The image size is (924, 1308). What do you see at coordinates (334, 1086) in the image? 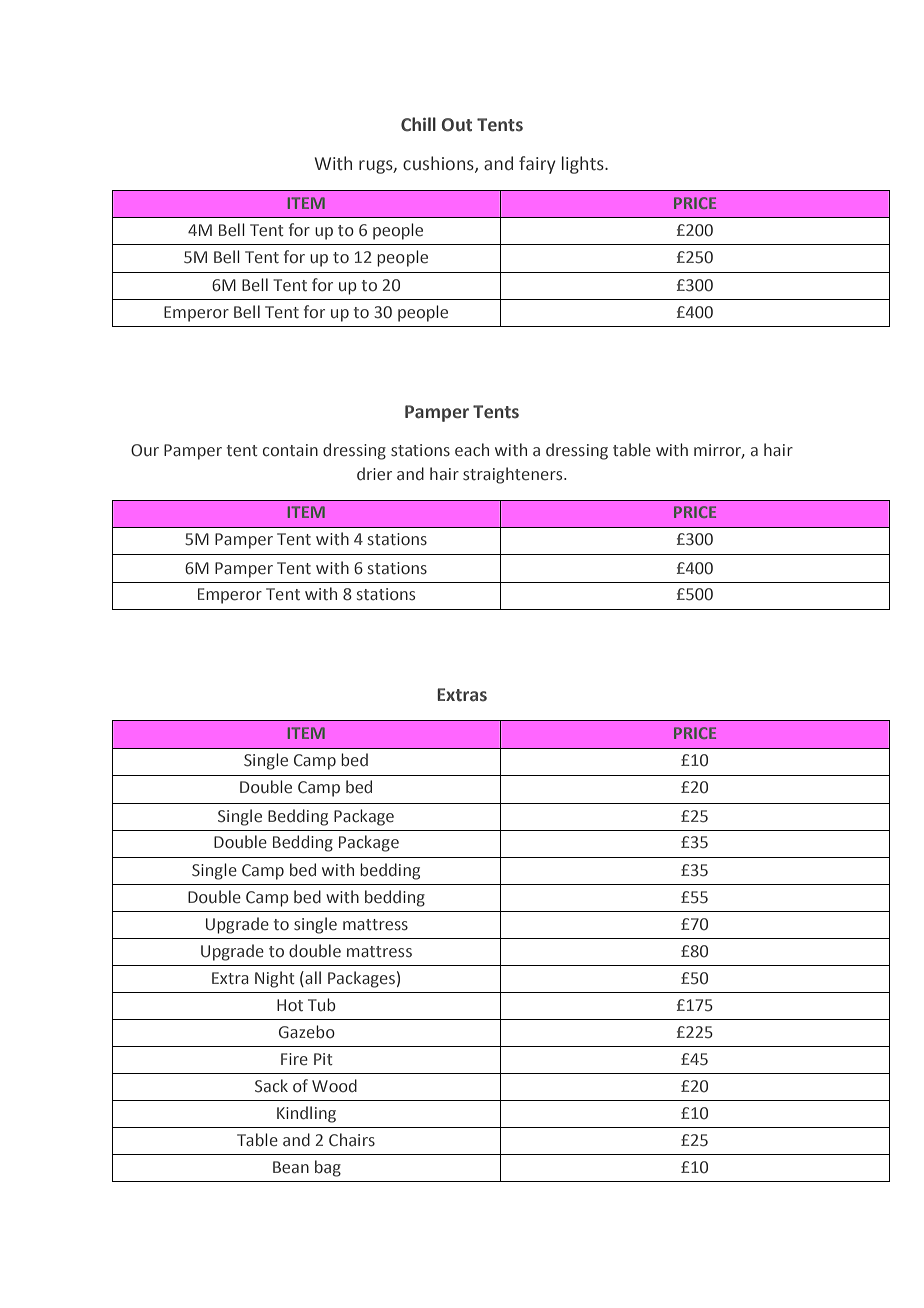
I see `Wood` at bounding box center [334, 1086].
